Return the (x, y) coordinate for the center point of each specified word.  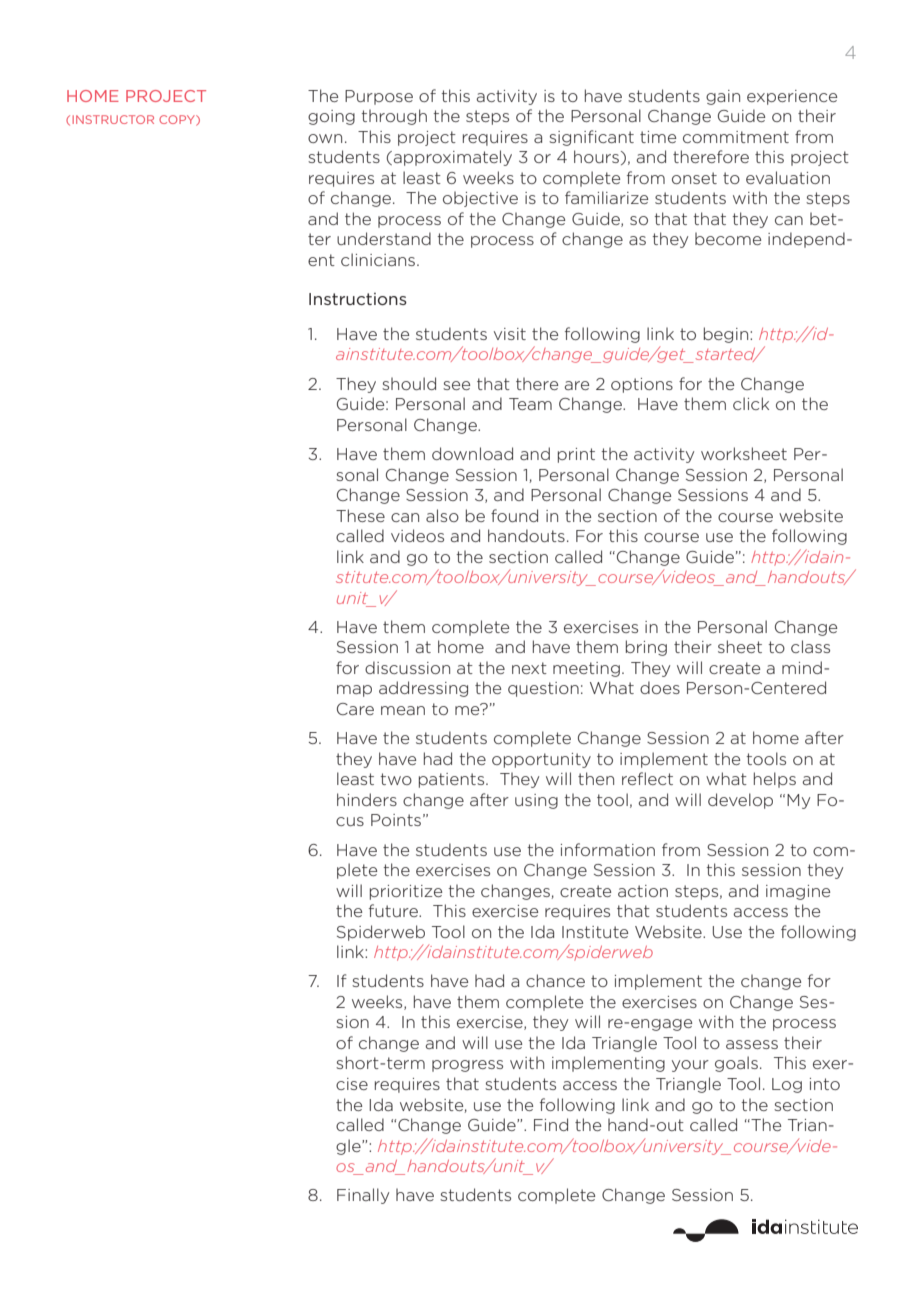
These (360, 515)
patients (453, 780)
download (472, 453)
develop (740, 801)
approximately (452, 158)
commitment (736, 137)
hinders (367, 799)
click (751, 403)
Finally (363, 1196)
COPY (178, 120)
